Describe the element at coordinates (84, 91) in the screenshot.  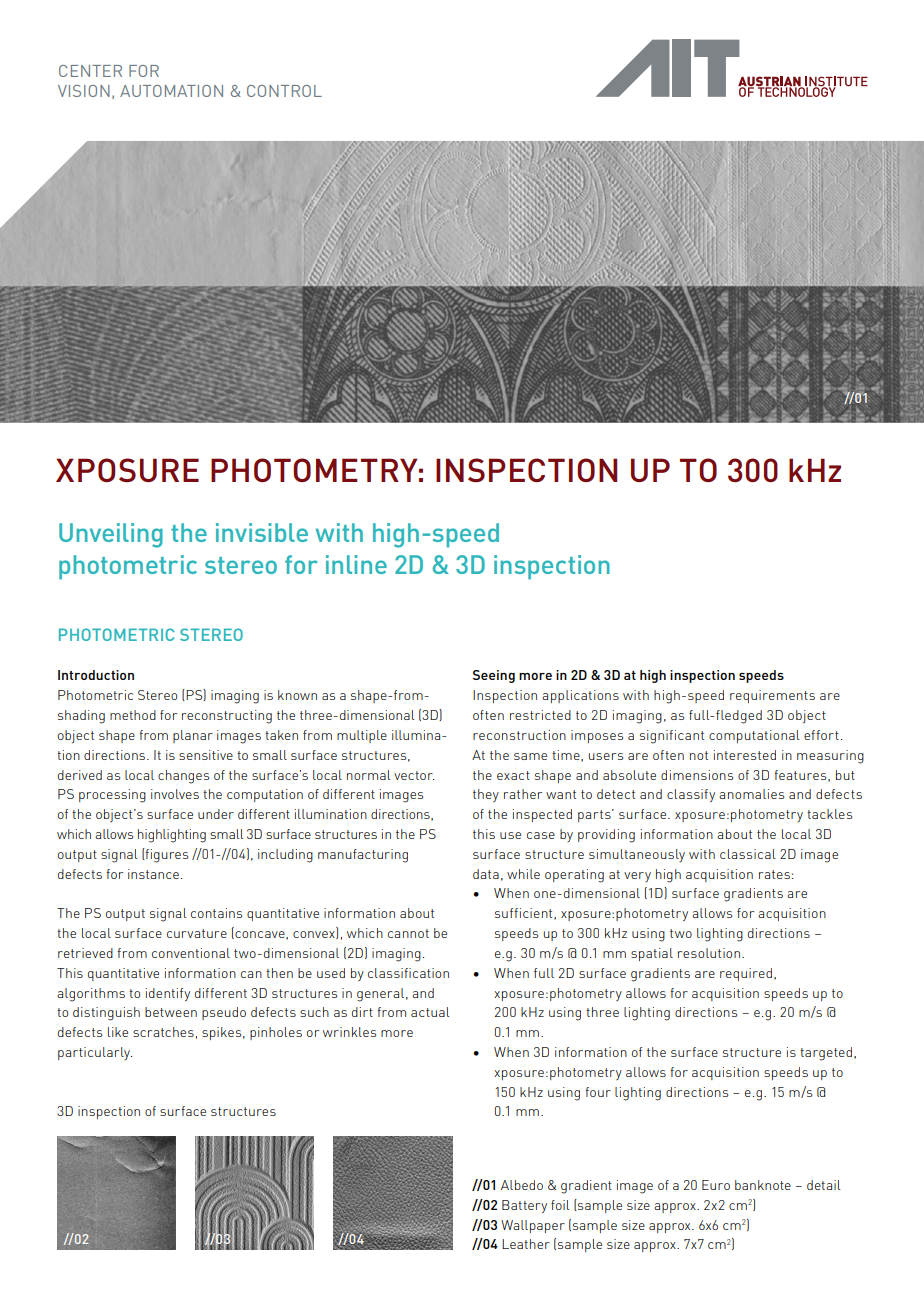
I see `VISION` at that location.
